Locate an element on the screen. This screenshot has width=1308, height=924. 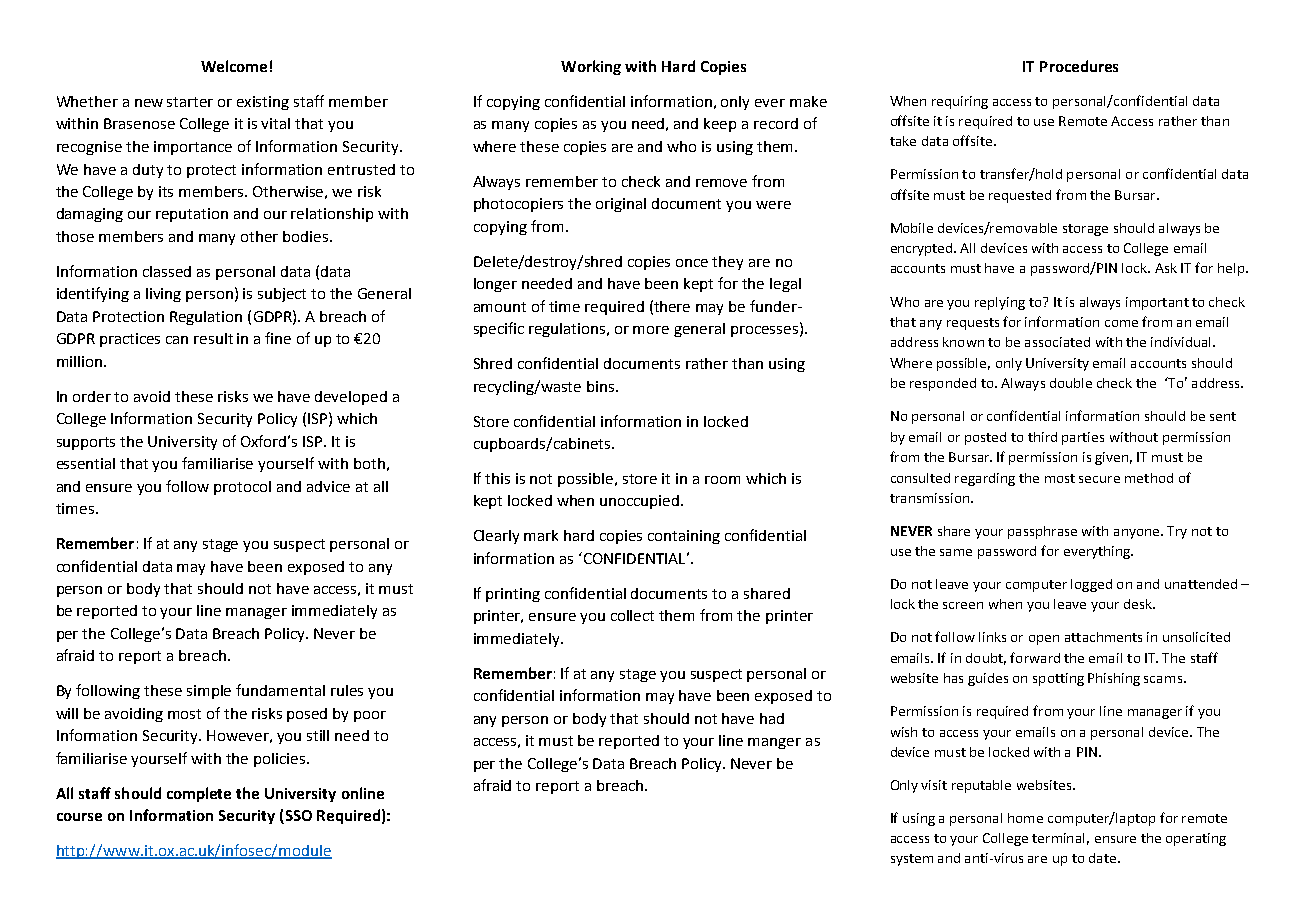
Procedures is located at coordinates (1079, 66).
